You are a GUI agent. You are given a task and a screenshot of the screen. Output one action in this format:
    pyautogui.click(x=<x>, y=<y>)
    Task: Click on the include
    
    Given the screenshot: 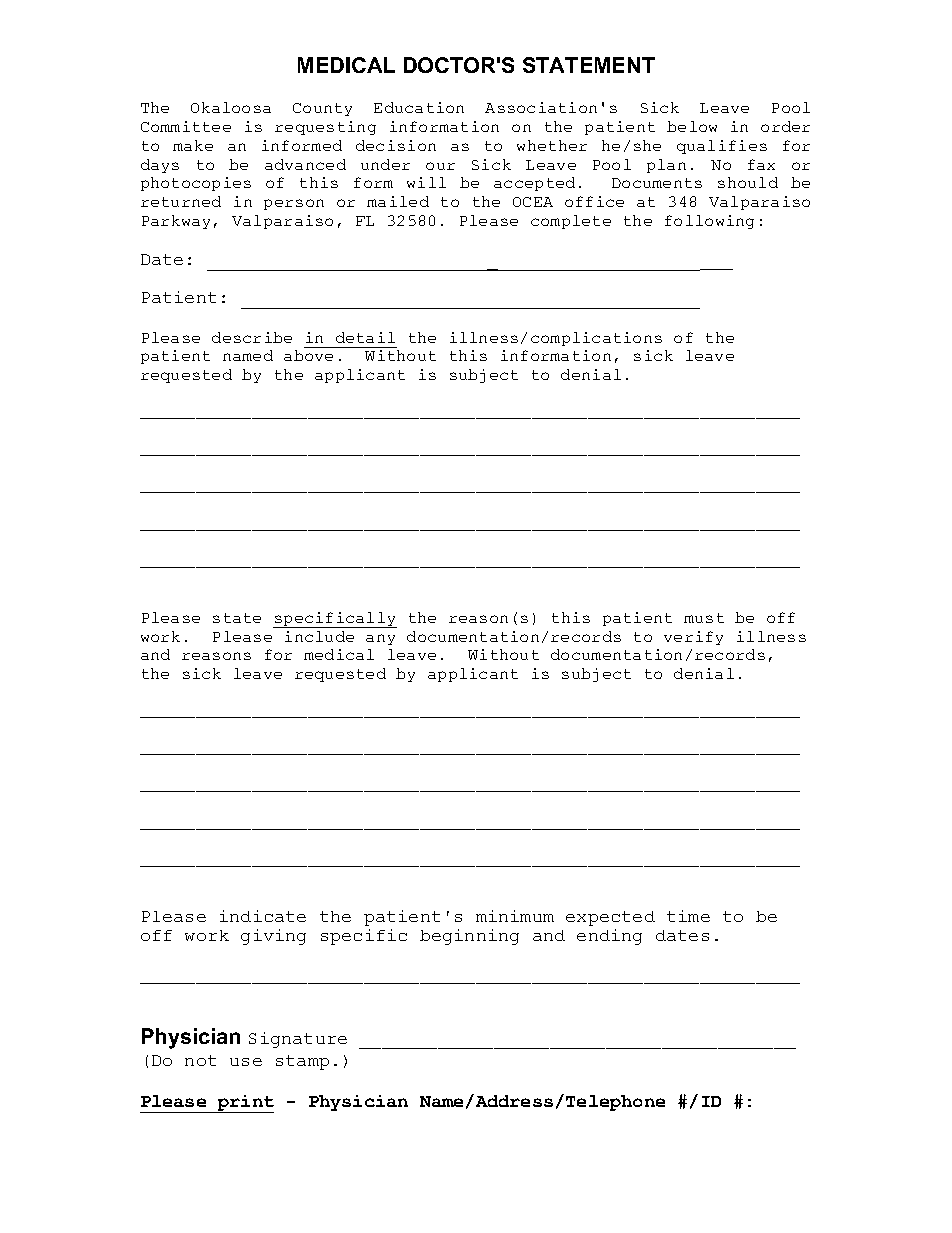 What is the action you would take?
    pyautogui.click(x=319, y=636)
